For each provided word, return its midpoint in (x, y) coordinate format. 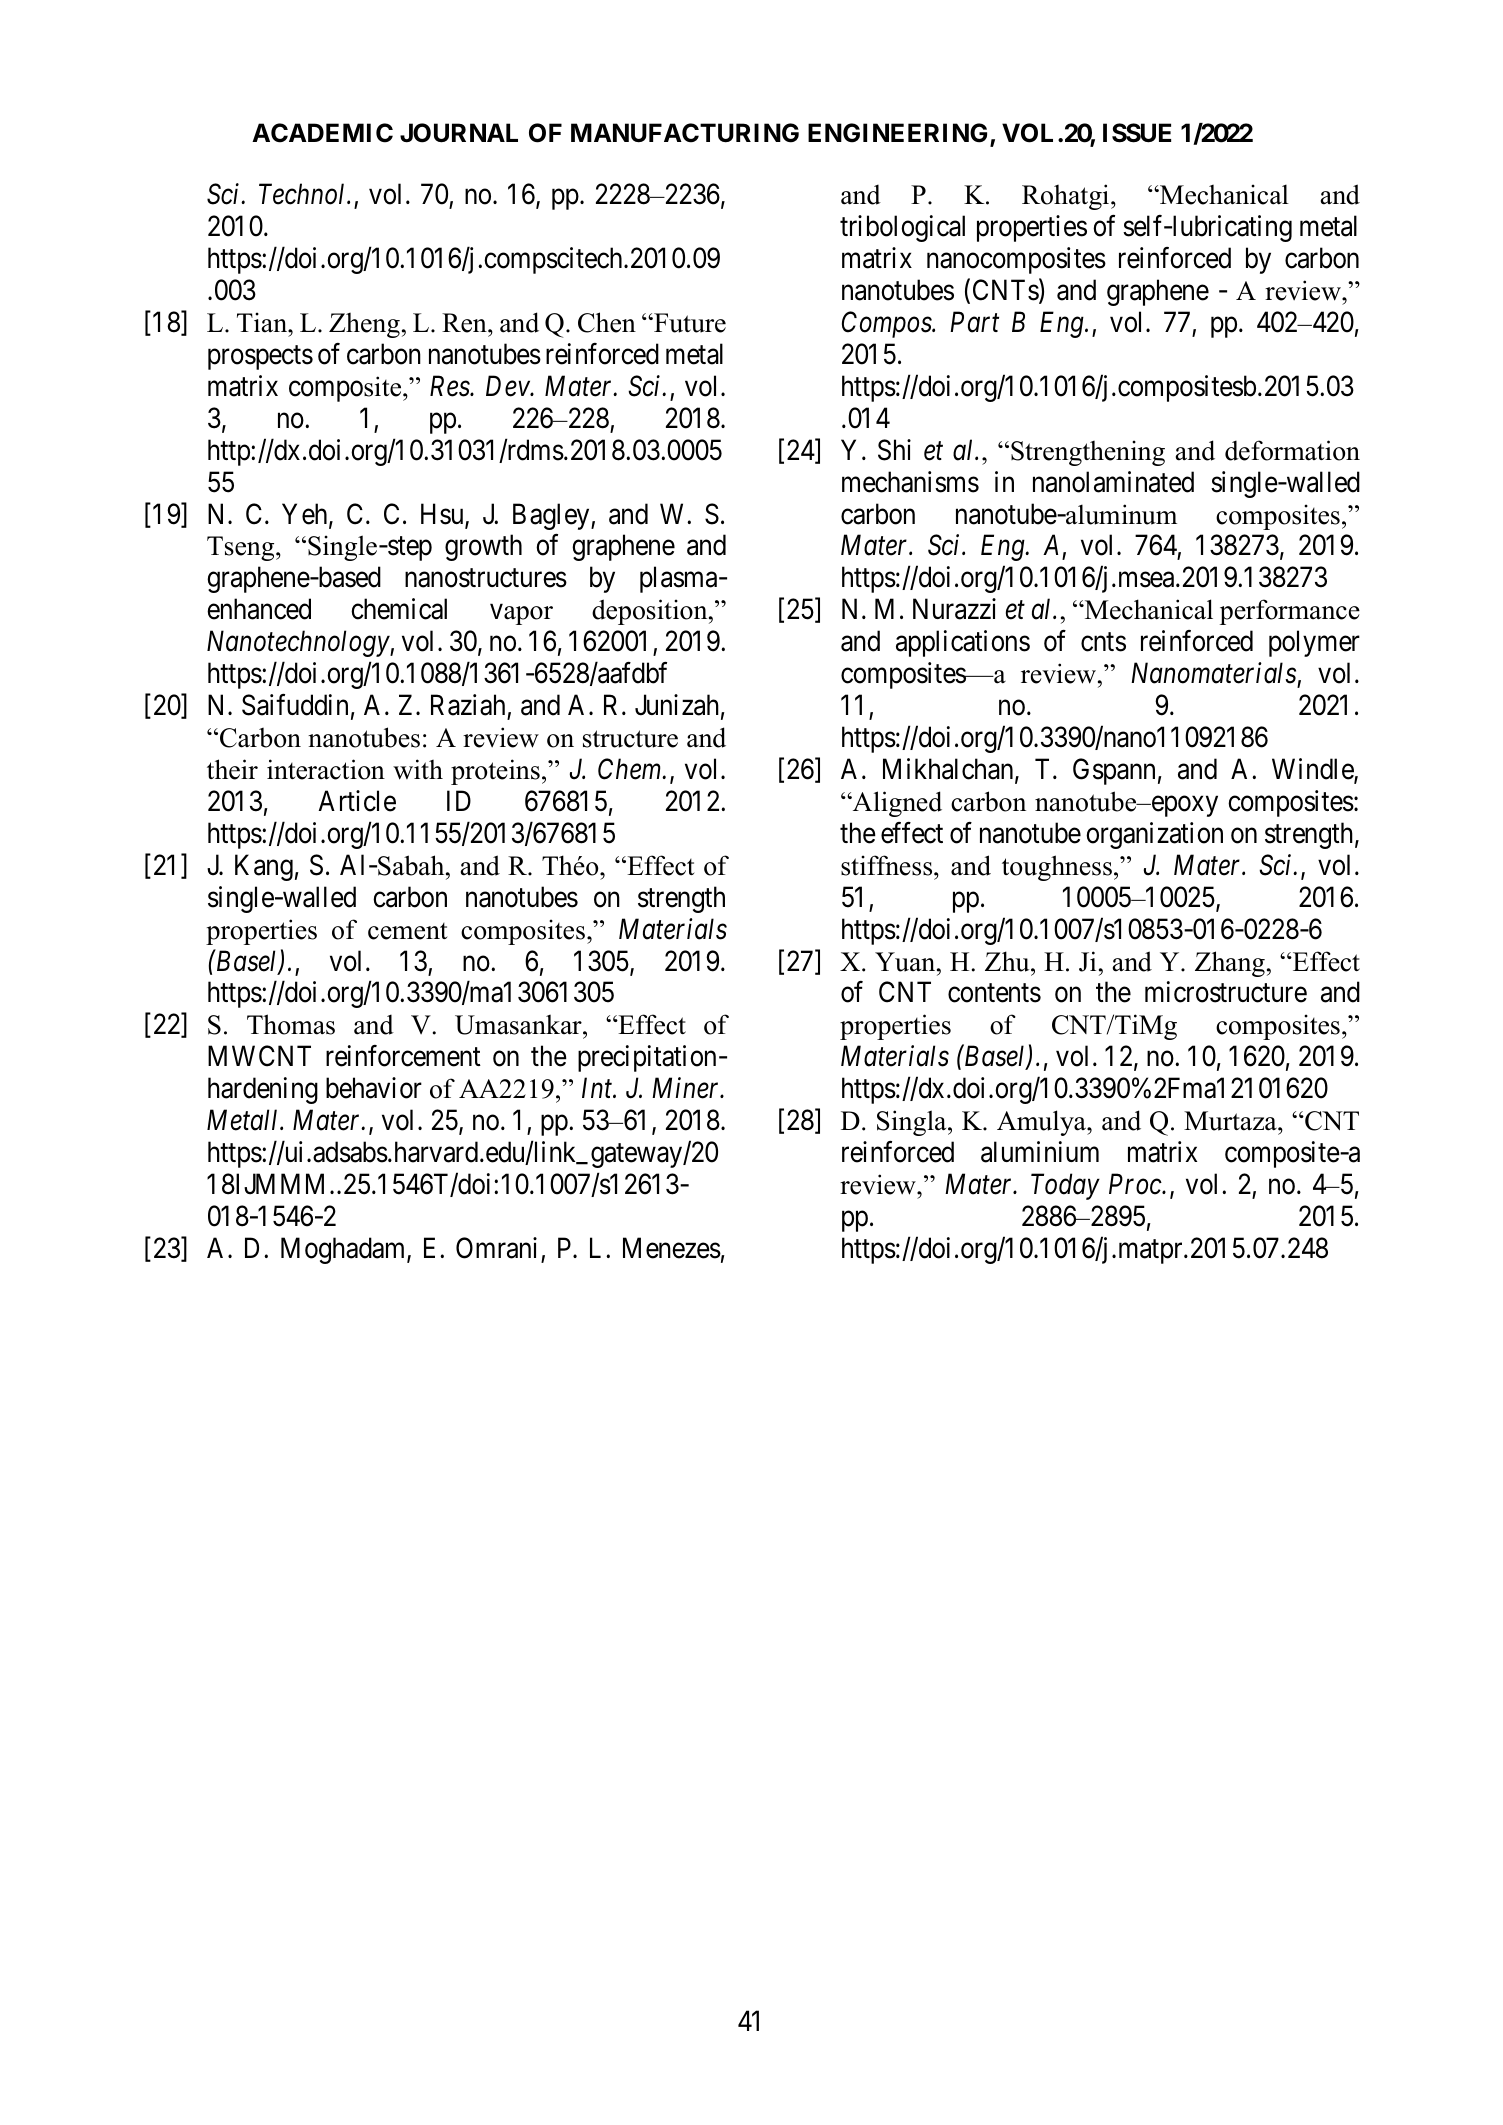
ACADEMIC (322, 133)
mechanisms (910, 482)
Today (1065, 1186)
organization (1154, 835)
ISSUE (1137, 133)
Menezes (672, 1248)
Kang (264, 867)
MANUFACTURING (685, 133)
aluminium (1040, 1152)
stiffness (888, 865)
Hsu (443, 515)
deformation (1292, 450)
